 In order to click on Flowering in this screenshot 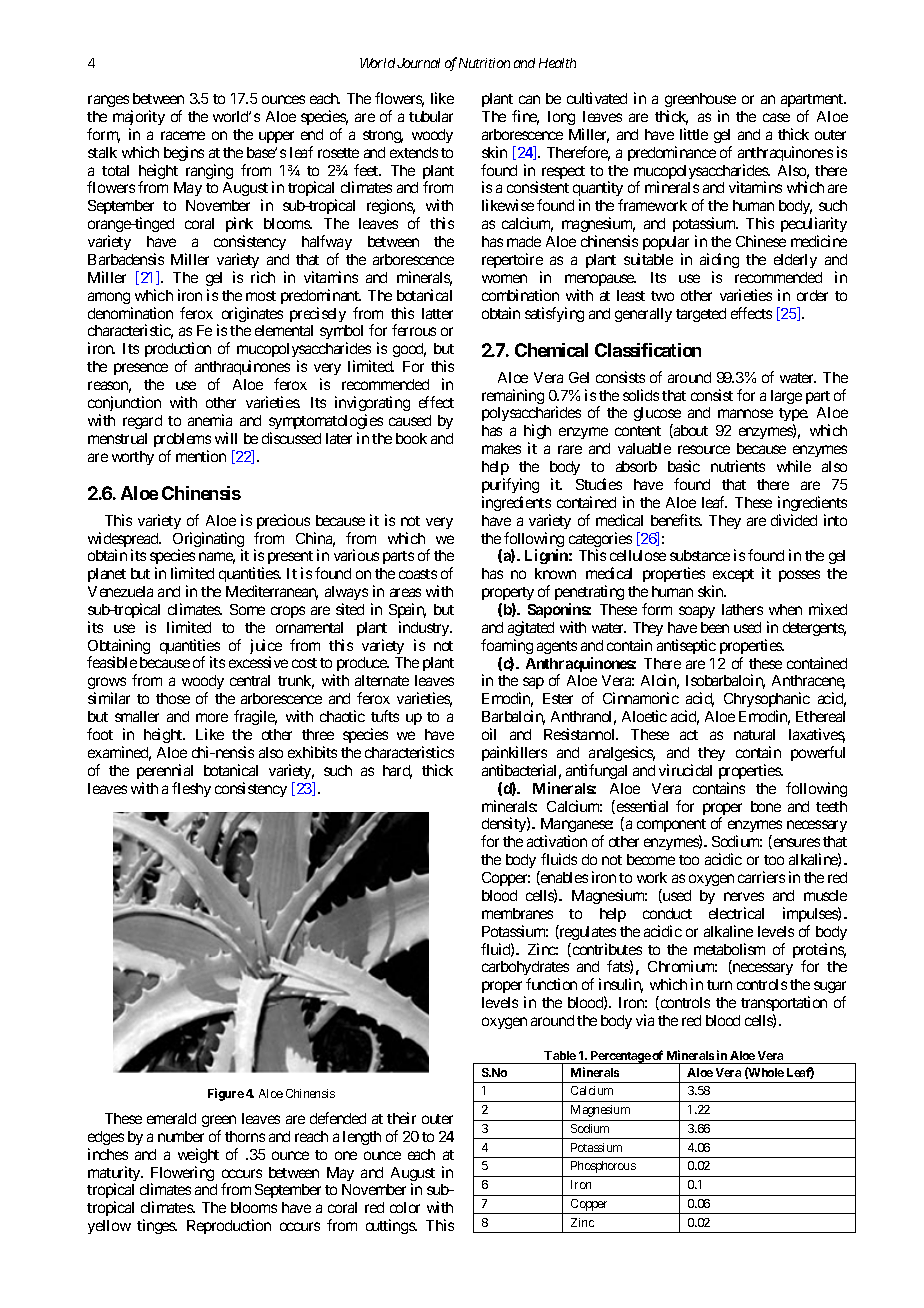, I will do `click(182, 1175)`.
